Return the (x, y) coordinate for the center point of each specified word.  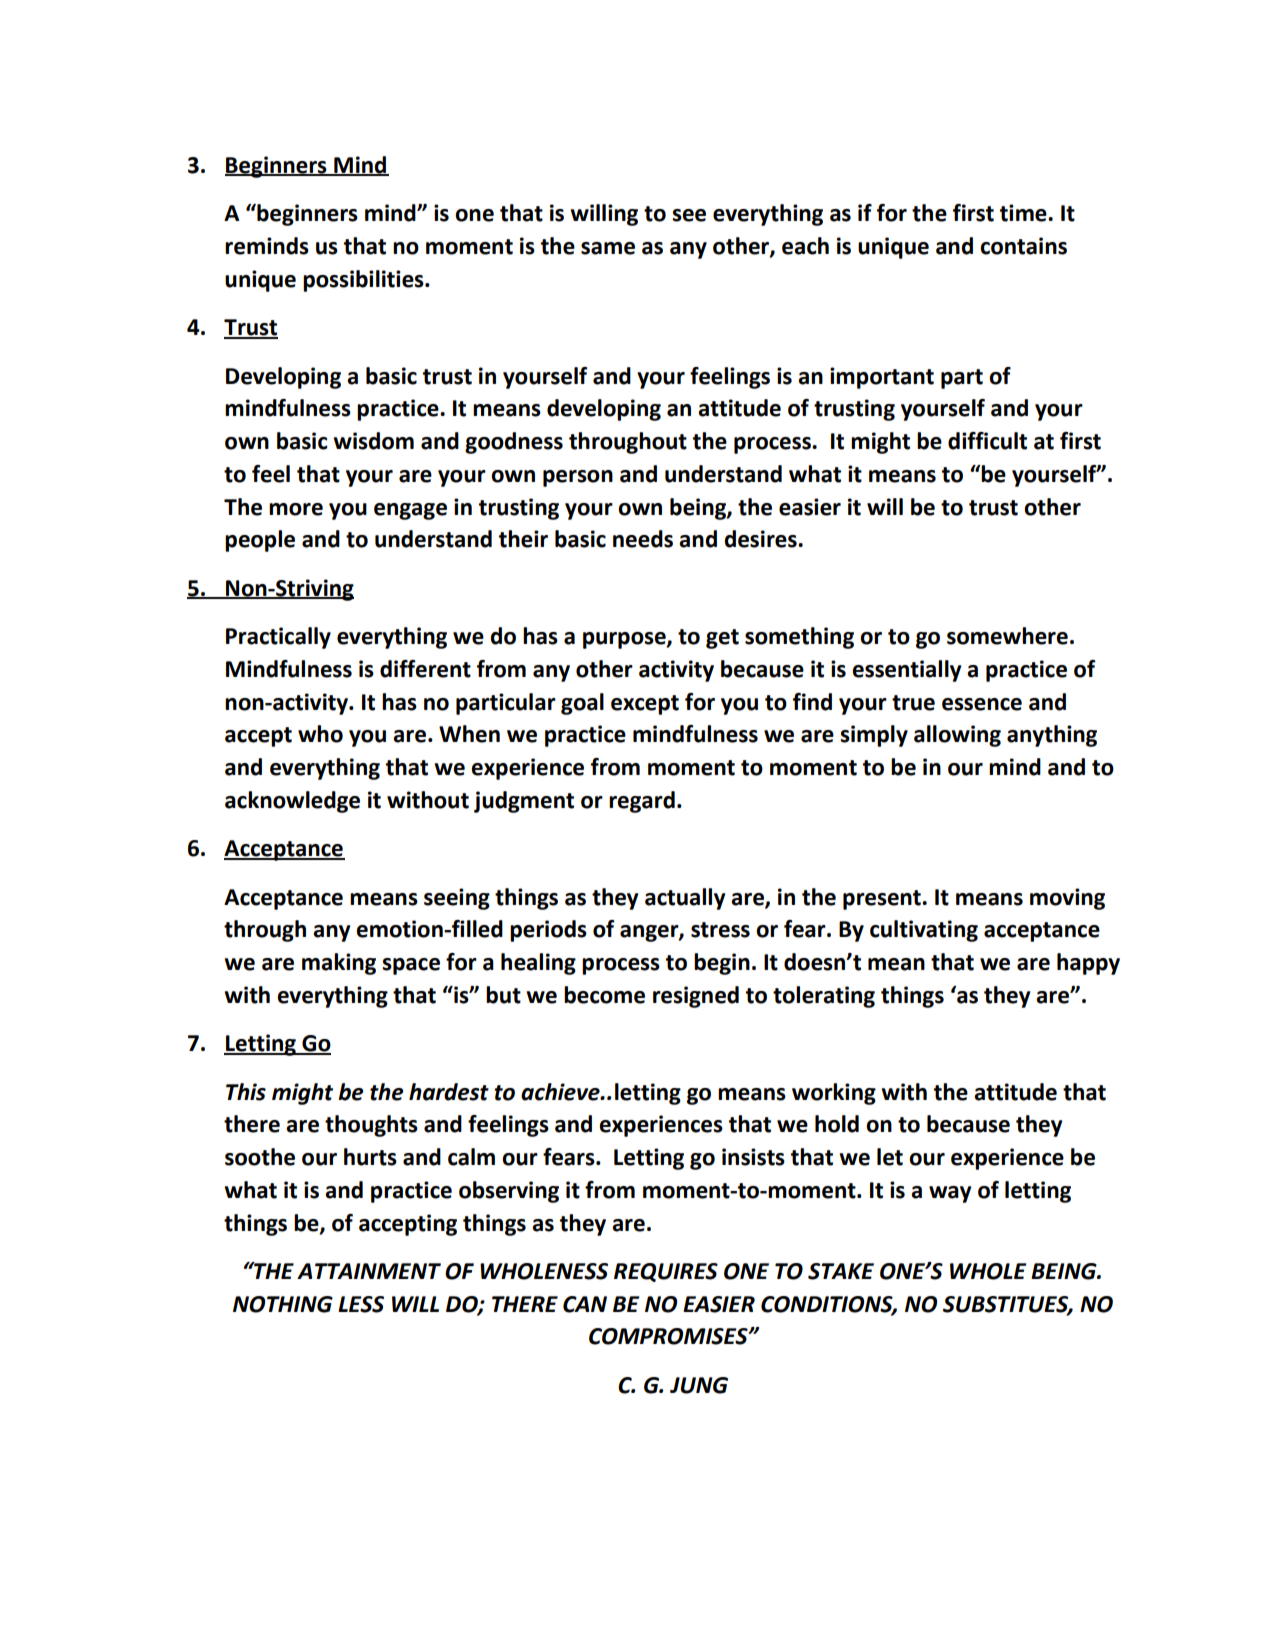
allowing (957, 736)
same (608, 248)
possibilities (364, 281)
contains (1023, 246)
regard (642, 802)
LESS (361, 1304)
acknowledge (292, 802)
